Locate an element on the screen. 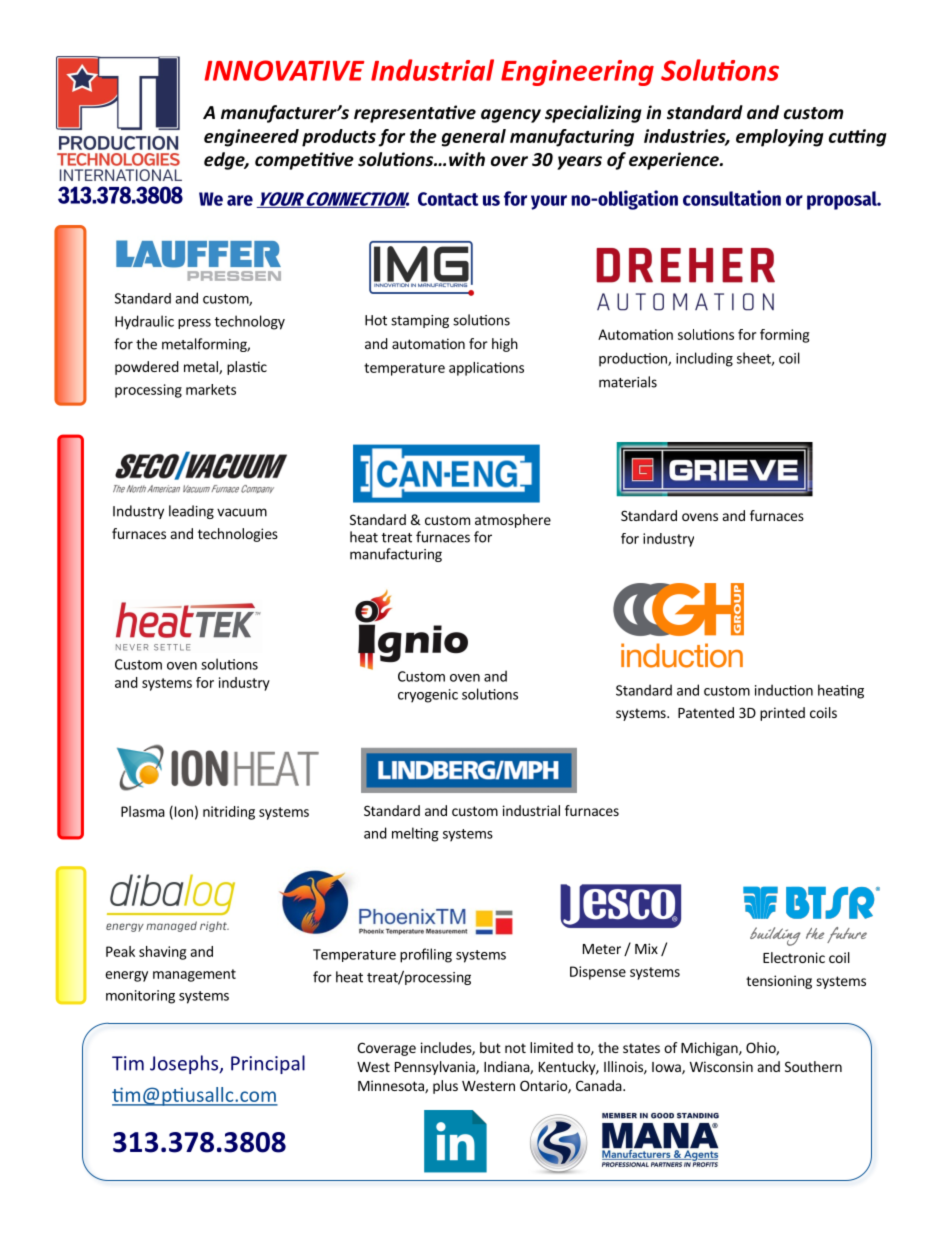  engineered is located at coordinates (251, 138).
